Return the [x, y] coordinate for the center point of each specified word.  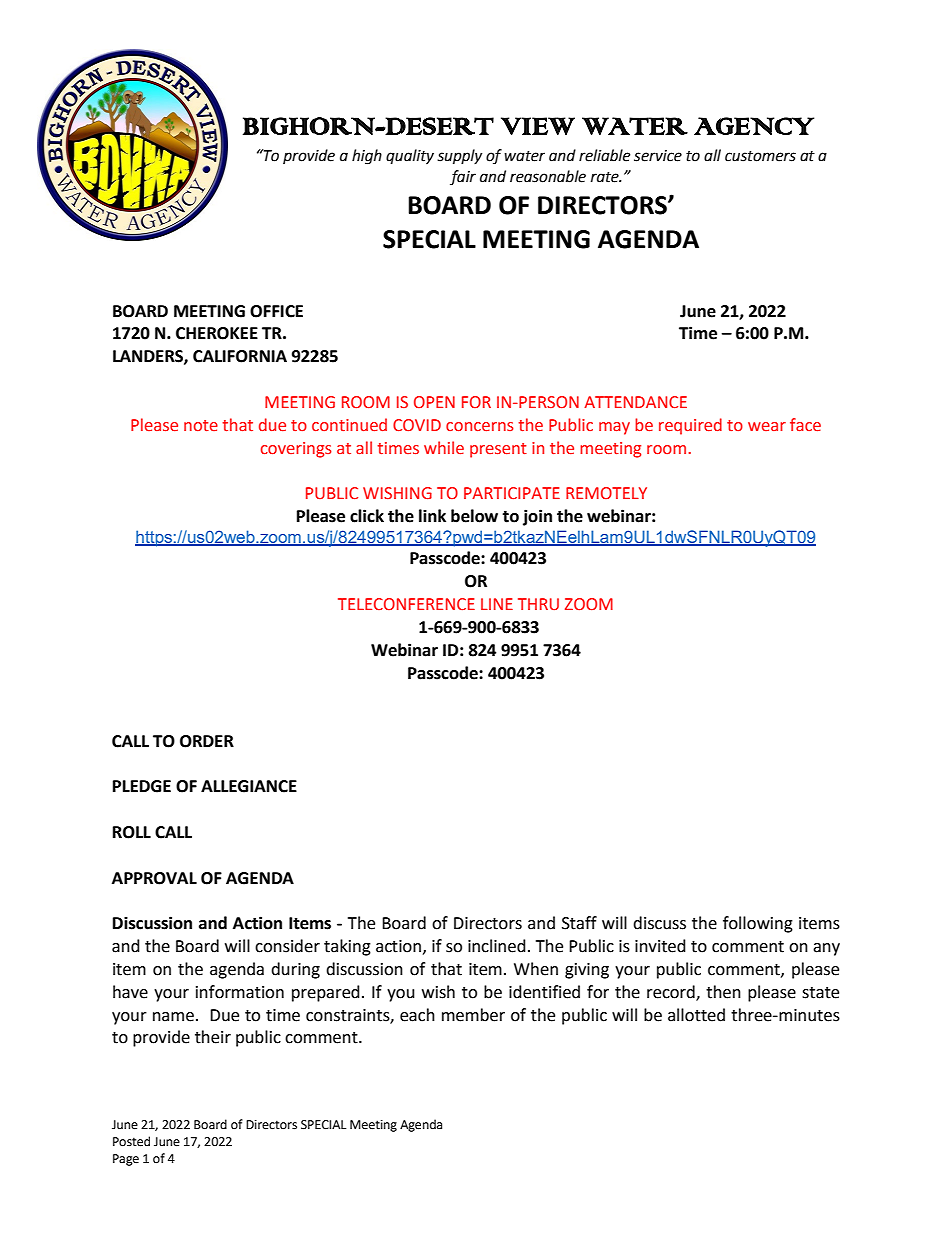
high [367, 157]
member [473, 1015]
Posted [131, 1141]
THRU [538, 604]
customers [760, 156]
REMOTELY [606, 493]
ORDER [207, 741]
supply [459, 157]
